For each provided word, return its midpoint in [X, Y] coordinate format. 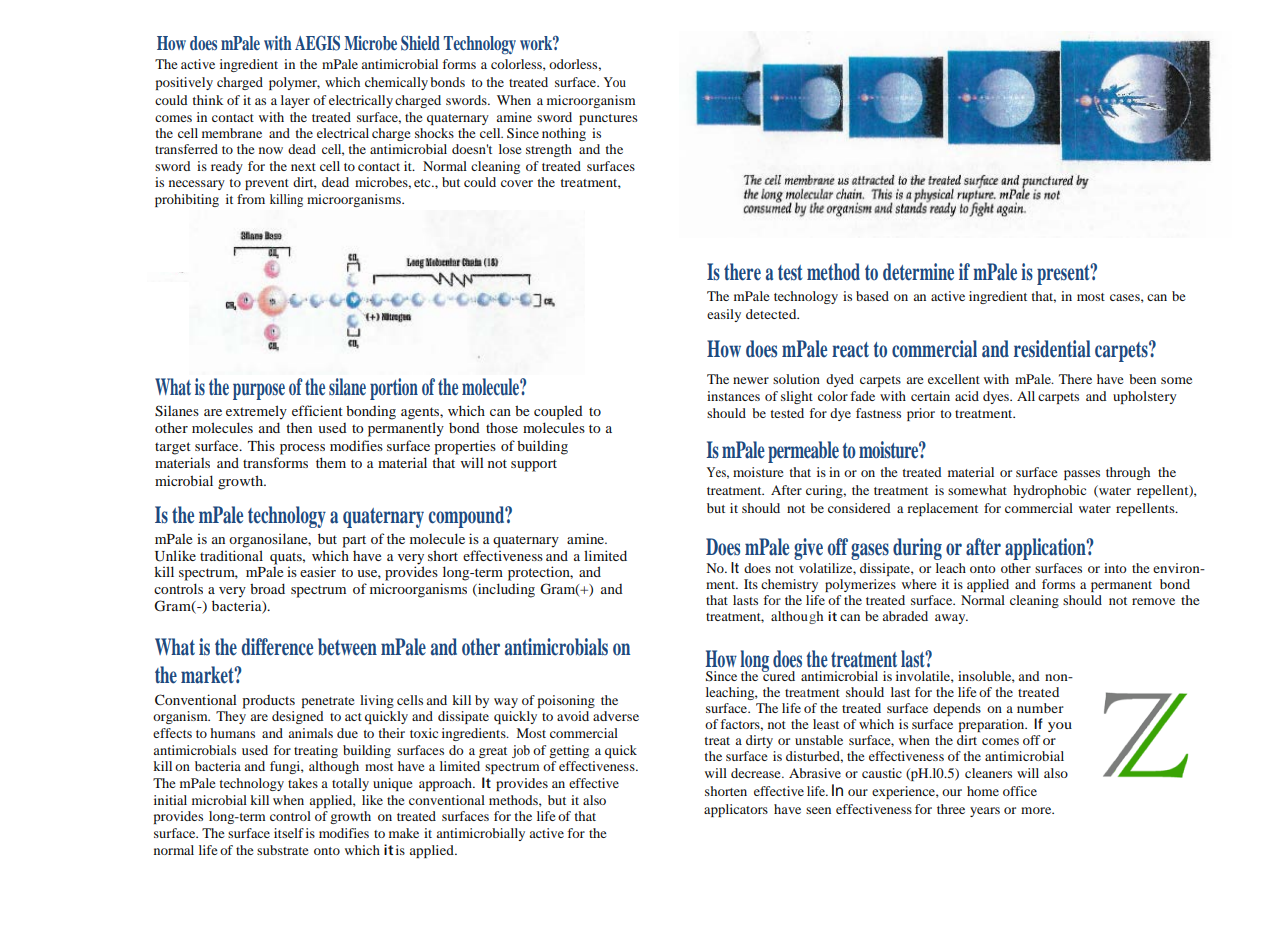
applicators [736, 810]
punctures [608, 119]
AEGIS [317, 43]
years [985, 812]
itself [289, 833]
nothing [564, 134]
